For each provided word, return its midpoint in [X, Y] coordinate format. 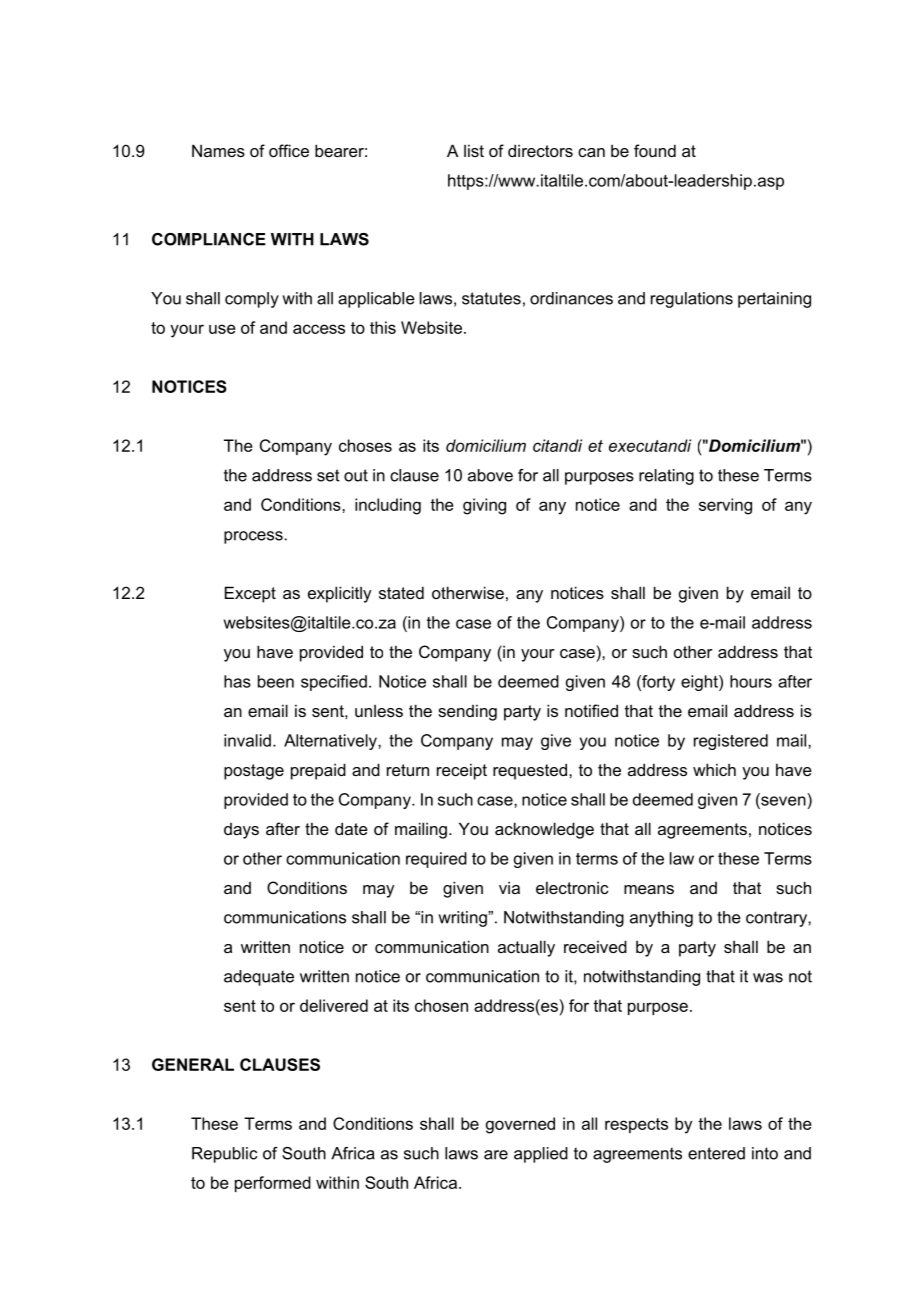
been [276, 681]
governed [520, 1125]
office [289, 150]
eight [700, 683]
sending [467, 712]
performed [273, 1184]
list [474, 150]
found [655, 150]
